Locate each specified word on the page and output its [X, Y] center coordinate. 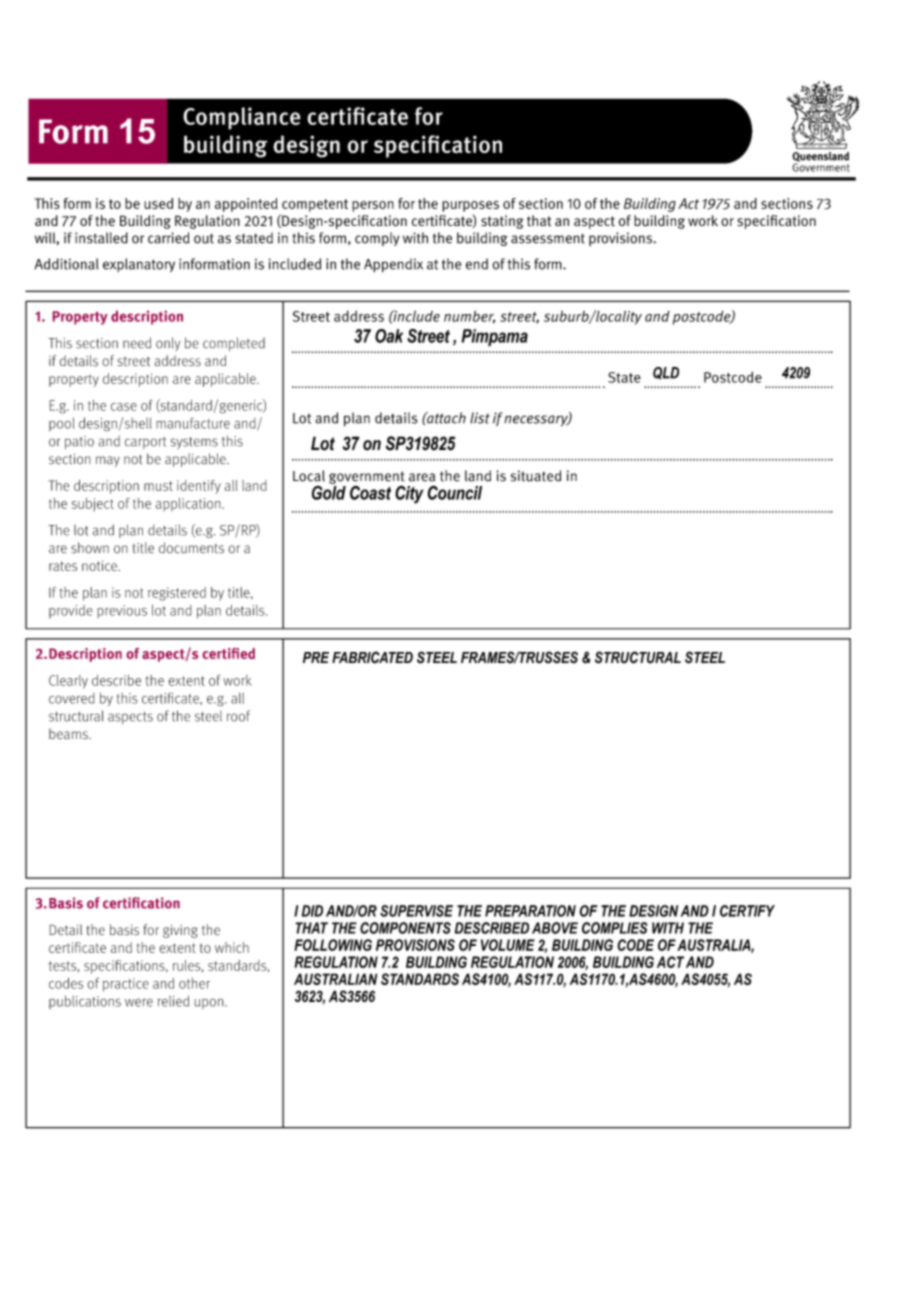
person [373, 206]
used [158, 203]
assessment [548, 238]
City [409, 494]
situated [536, 476]
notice [100, 565]
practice [126, 985]
